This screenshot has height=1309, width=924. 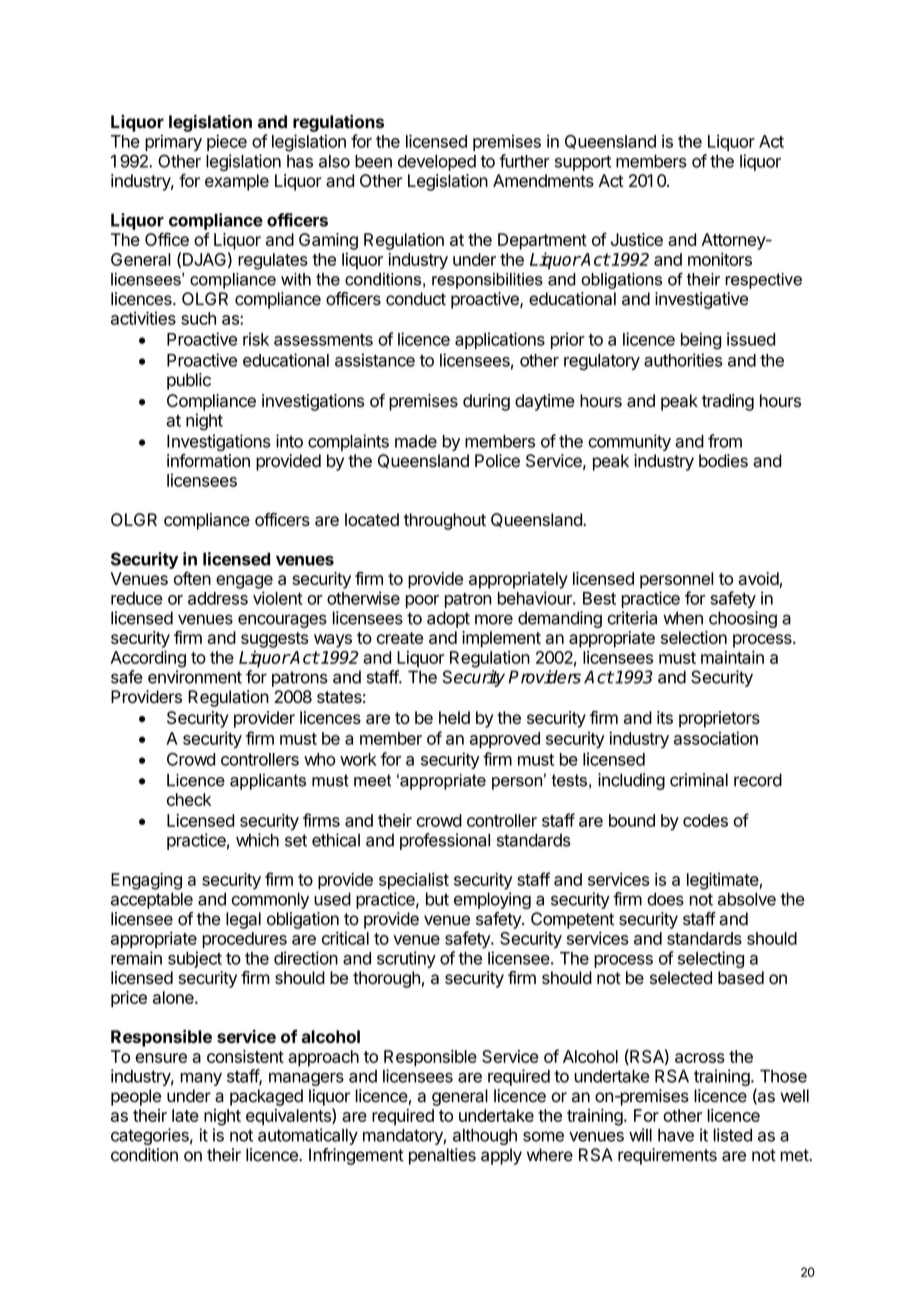 I want to click on bodies, so click(x=723, y=461).
